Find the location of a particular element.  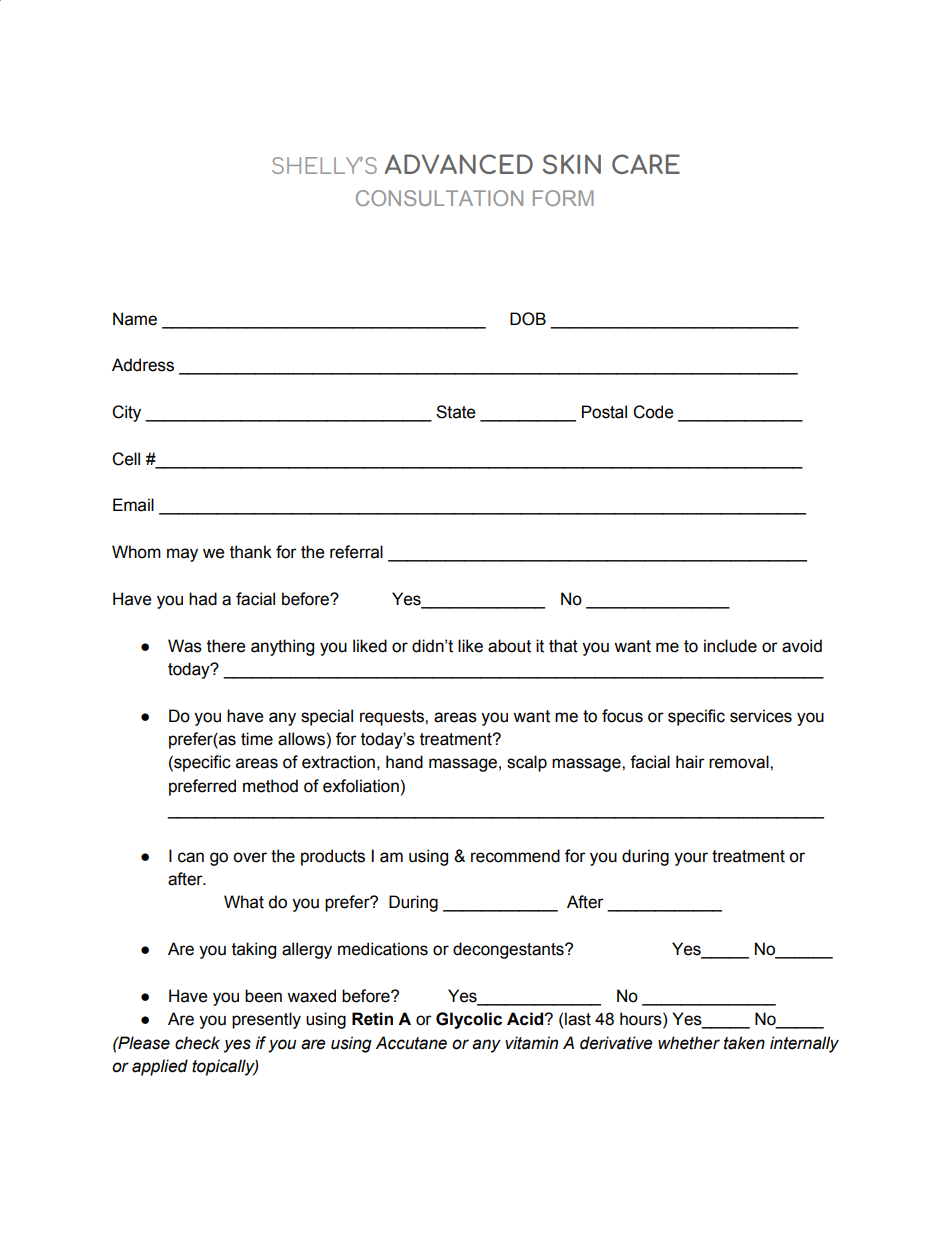

had is located at coordinates (203, 599).
